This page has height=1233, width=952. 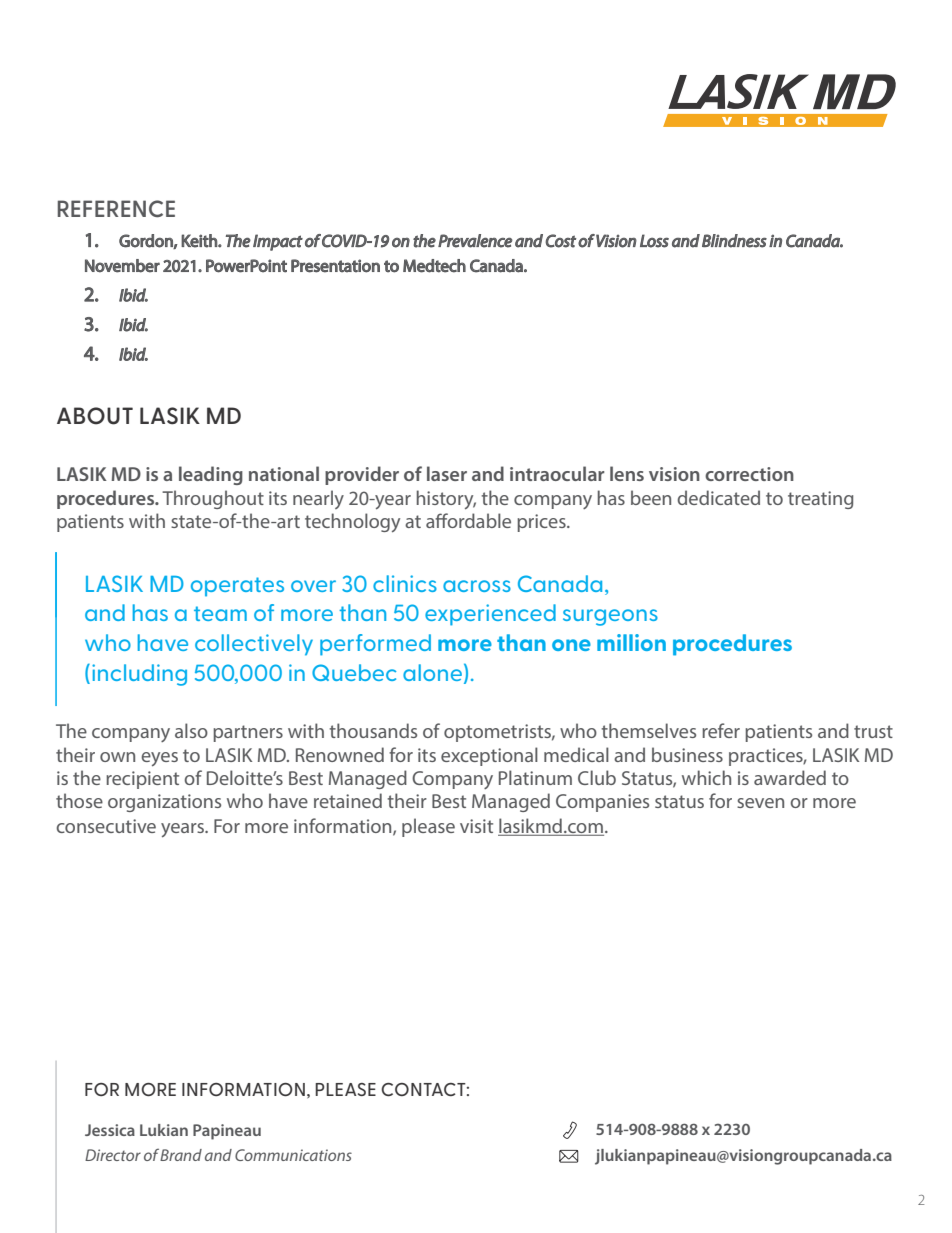 What do you see at coordinates (434, 266) in the page?
I see `Medtech` at bounding box center [434, 266].
